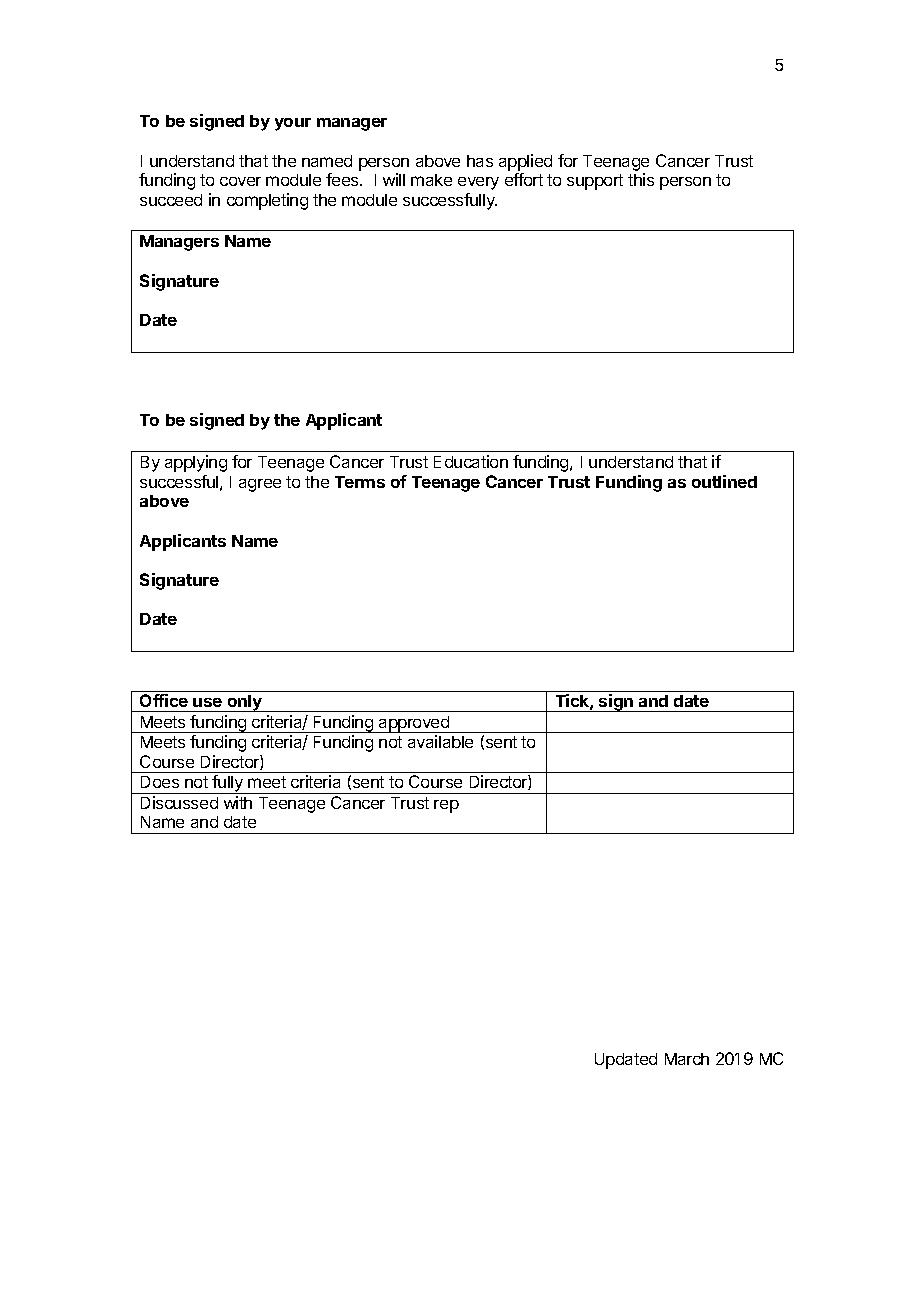  I want to click on rep, so click(446, 806).
